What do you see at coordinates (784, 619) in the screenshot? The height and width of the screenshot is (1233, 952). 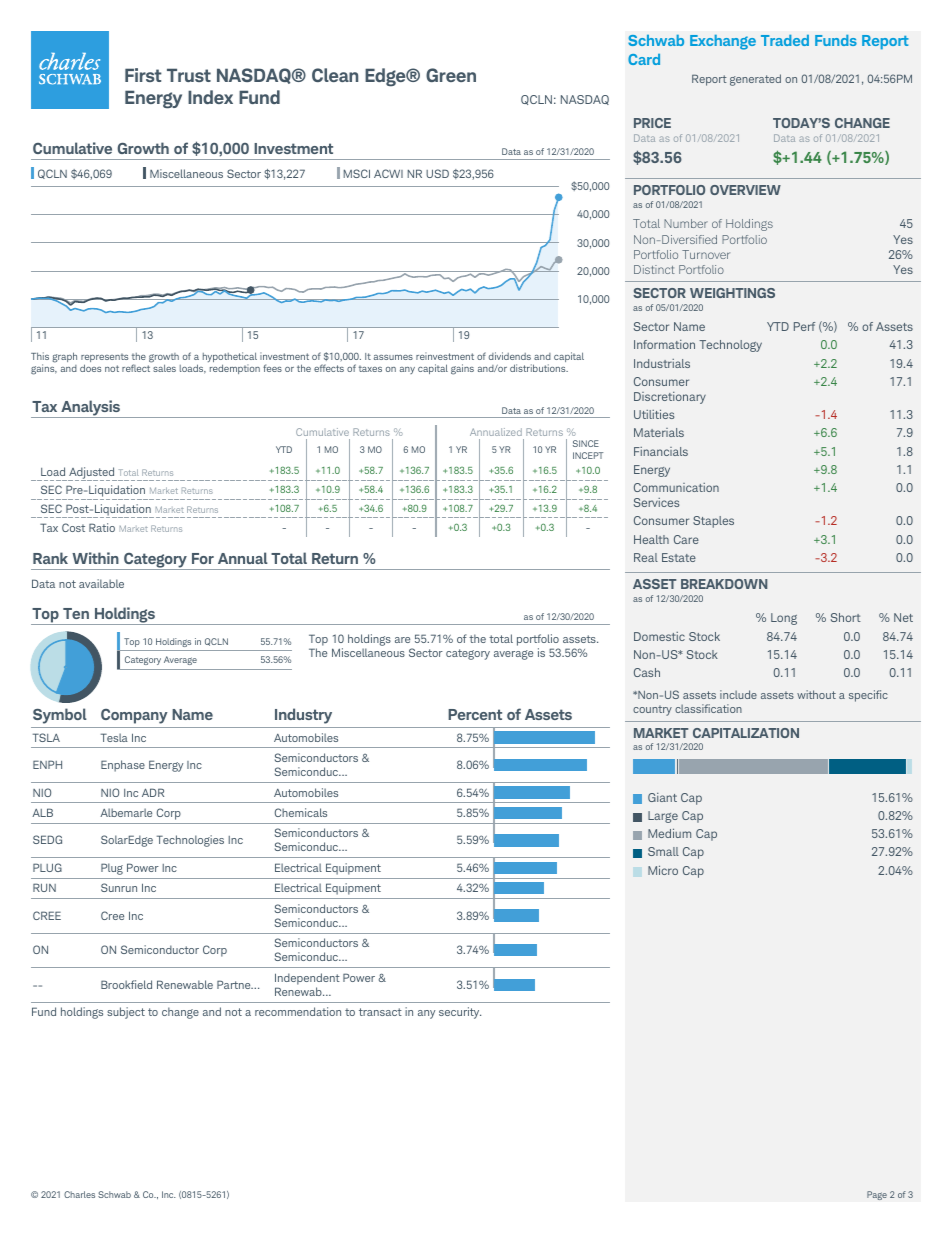 I see `Long` at bounding box center [784, 619].
